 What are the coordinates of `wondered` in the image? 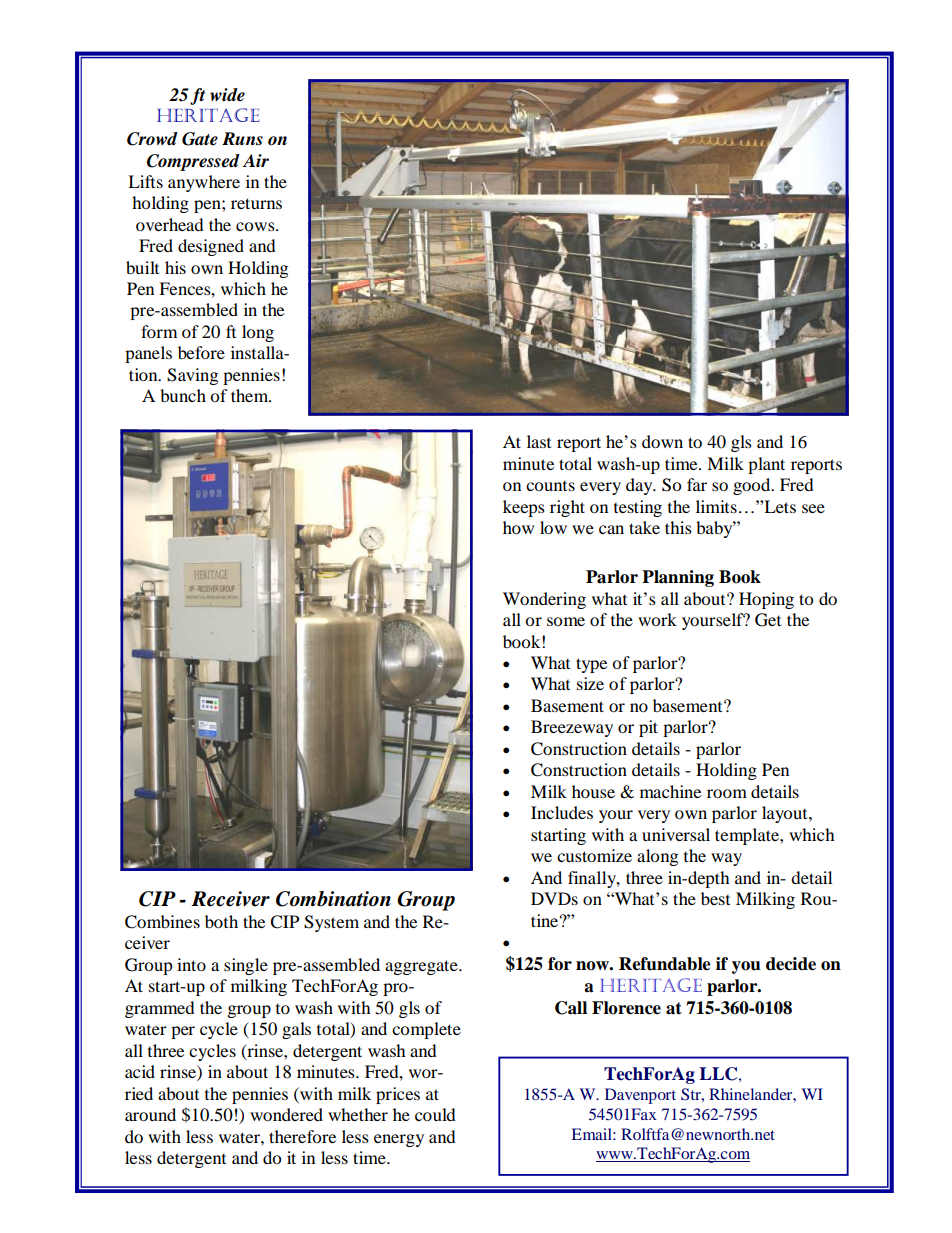 It's located at (286, 1114).
